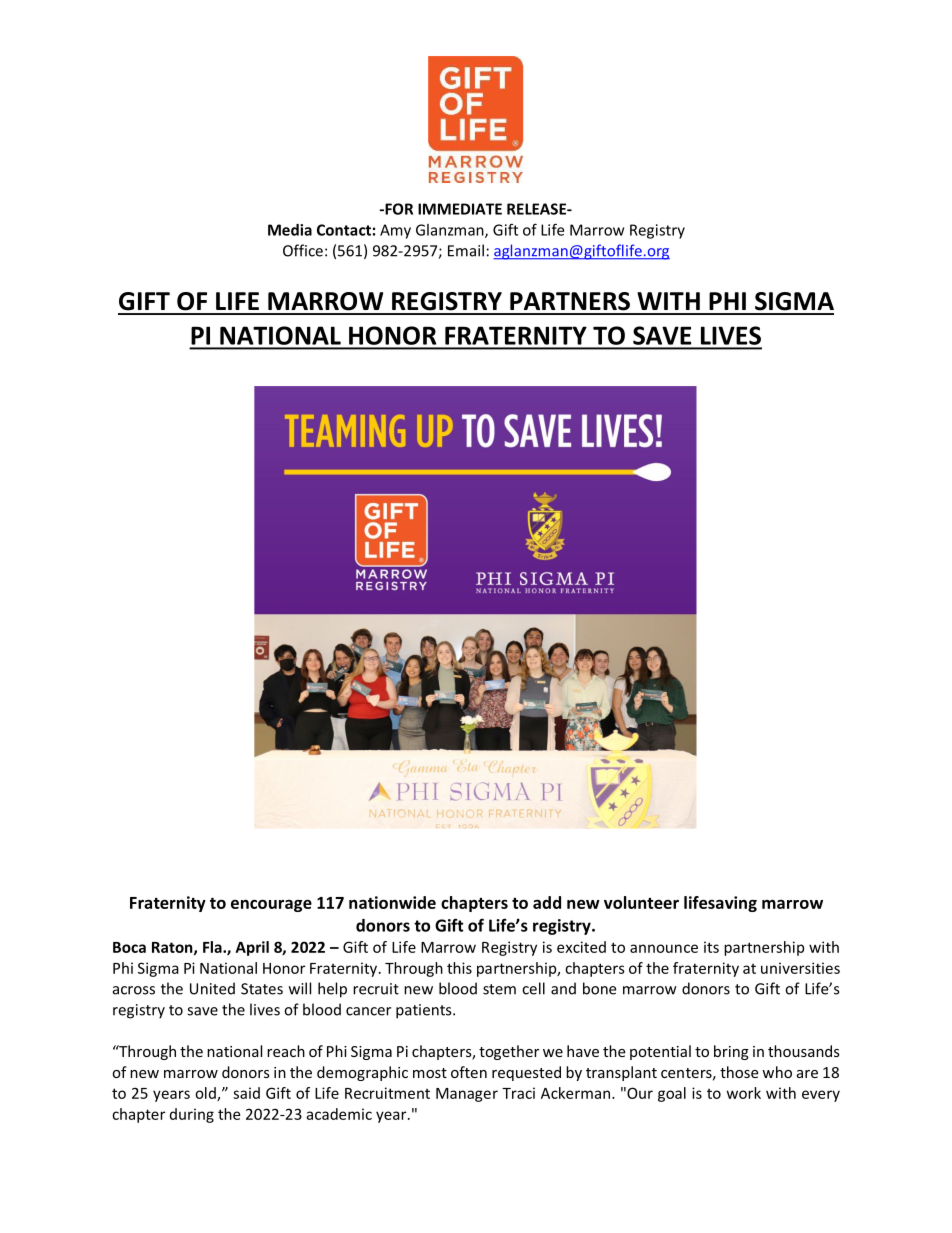 This screenshot has width=952, height=1233. I want to click on nationwide, so click(392, 902).
